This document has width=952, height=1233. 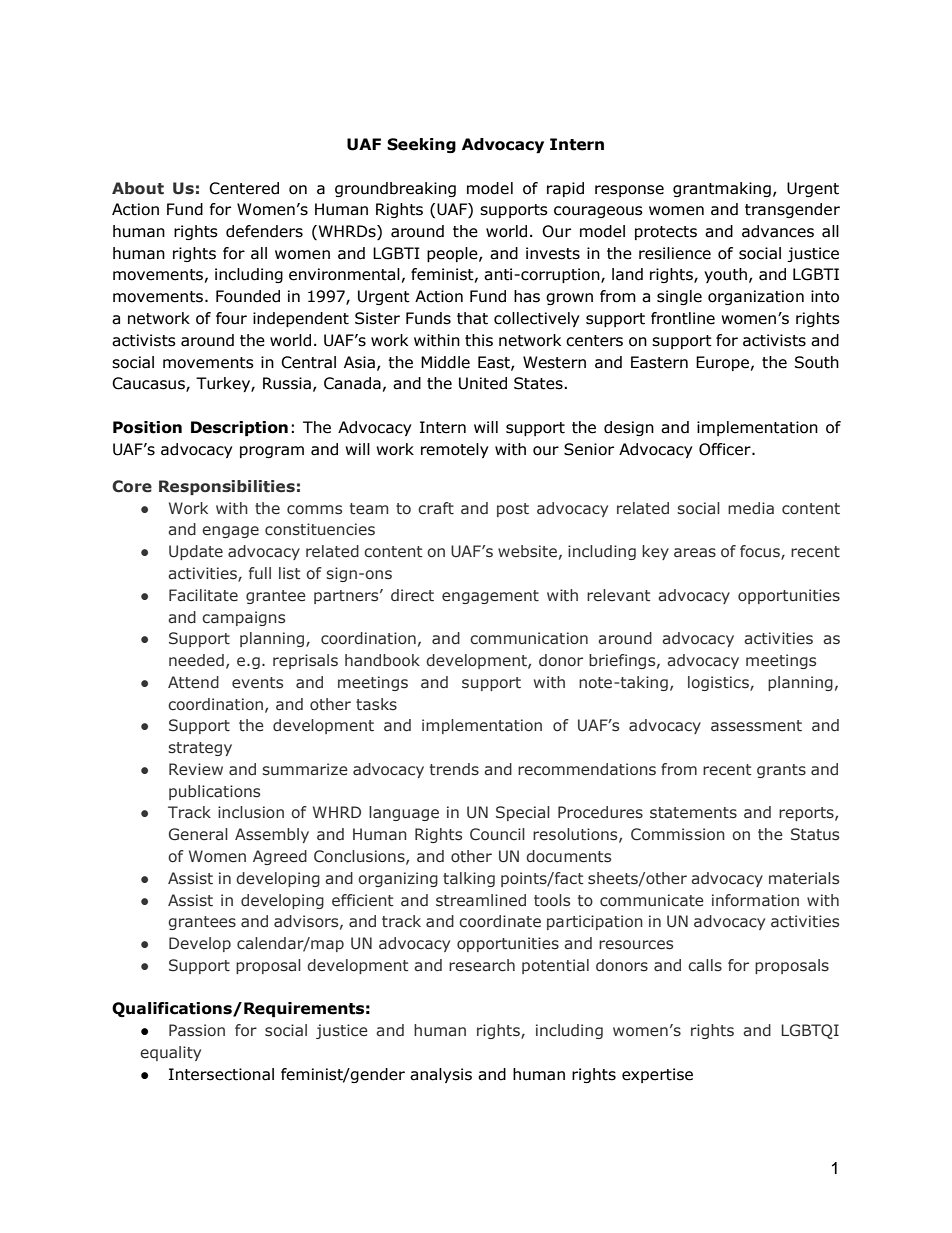 What do you see at coordinates (657, 1075) in the document?
I see `expertise` at bounding box center [657, 1075].
